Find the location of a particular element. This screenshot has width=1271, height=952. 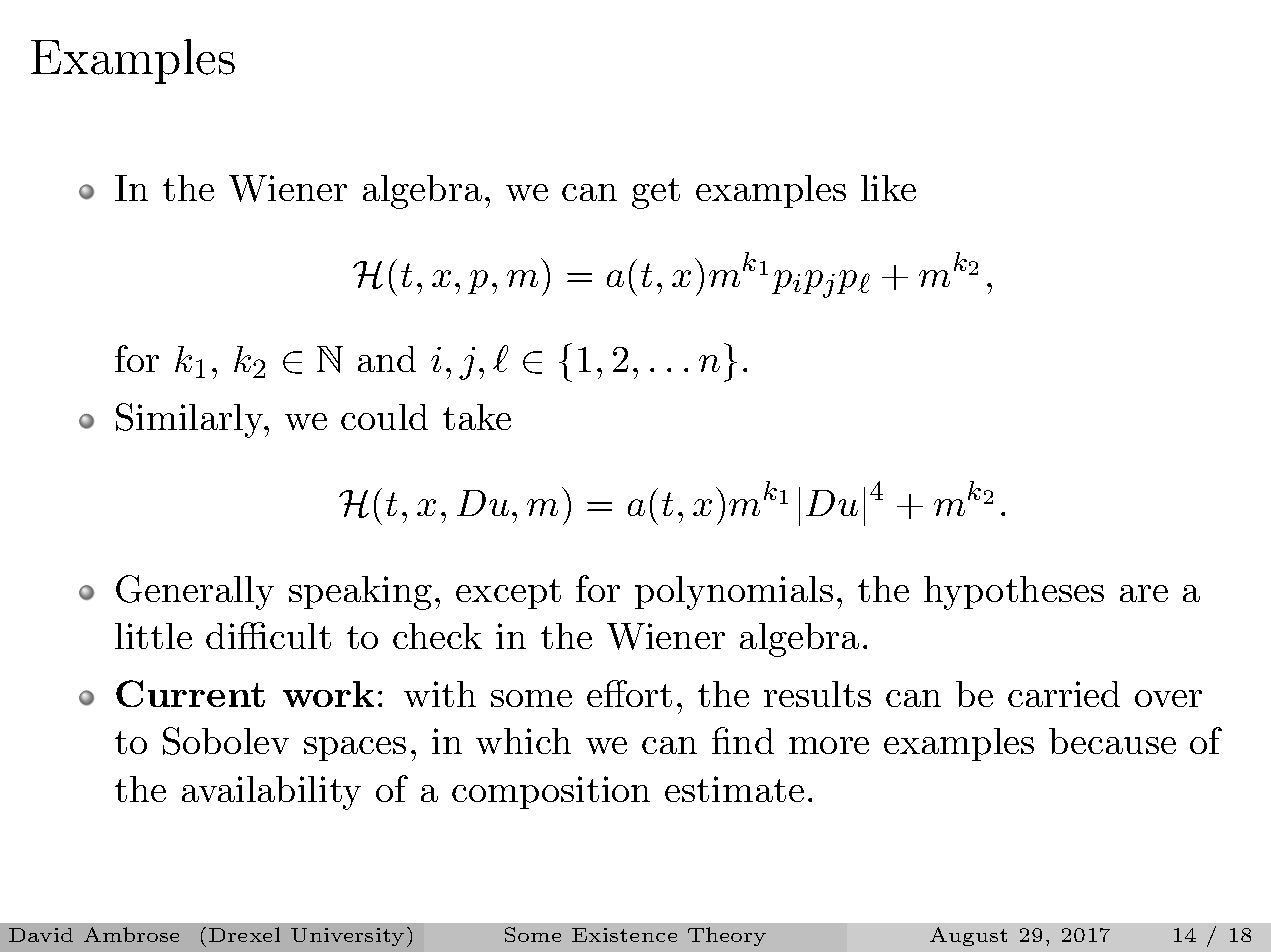

are is located at coordinates (1144, 593).
